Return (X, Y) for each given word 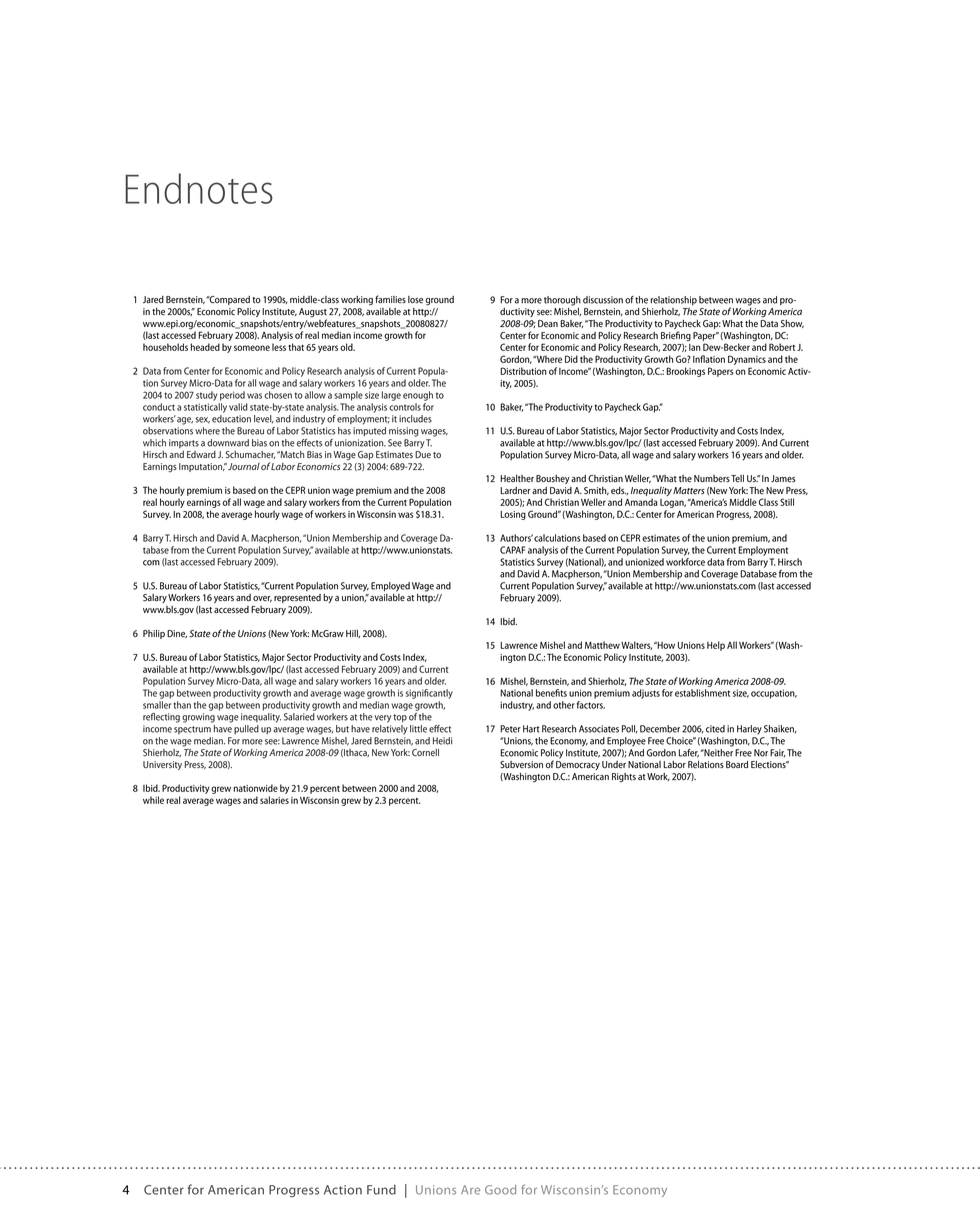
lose (415, 300)
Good (500, 1190)
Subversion (521, 764)
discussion (603, 300)
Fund (381, 1190)
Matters (689, 491)
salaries (274, 800)
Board (737, 764)
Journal (244, 466)
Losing (513, 515)
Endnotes (199, 188)
